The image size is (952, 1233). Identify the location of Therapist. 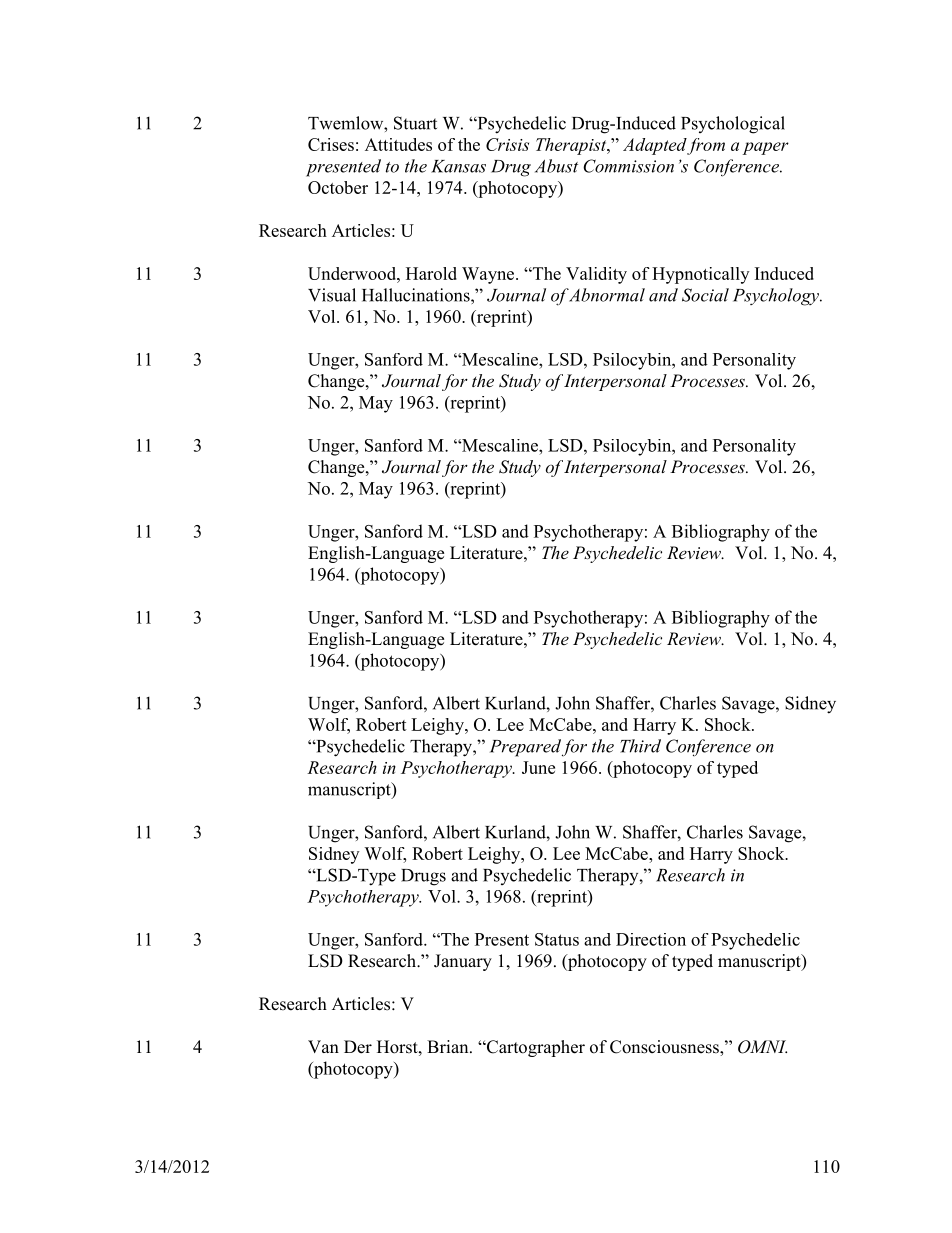
(572, 146).
